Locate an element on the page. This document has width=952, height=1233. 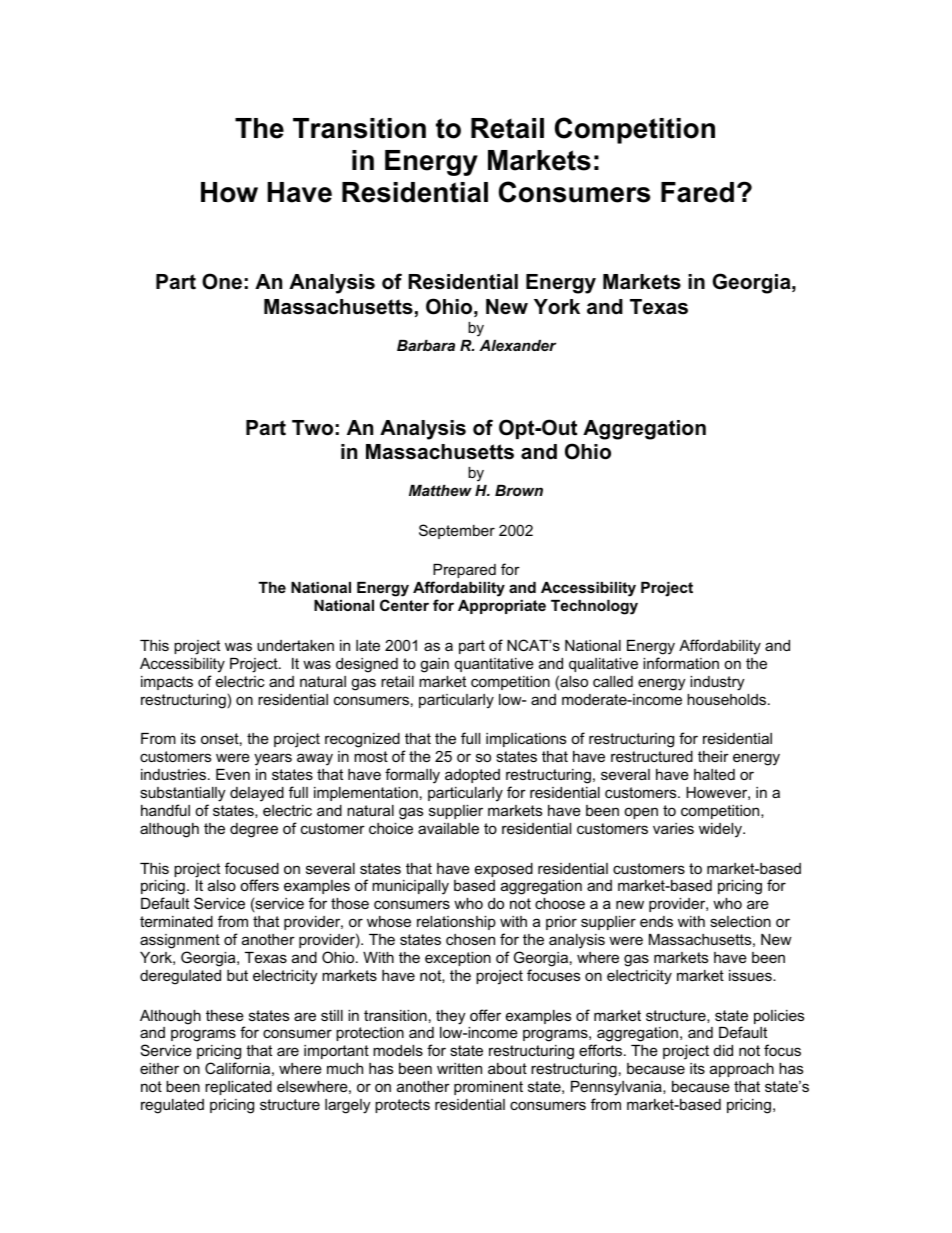
replicated is located at coordinates (238, 1088).
